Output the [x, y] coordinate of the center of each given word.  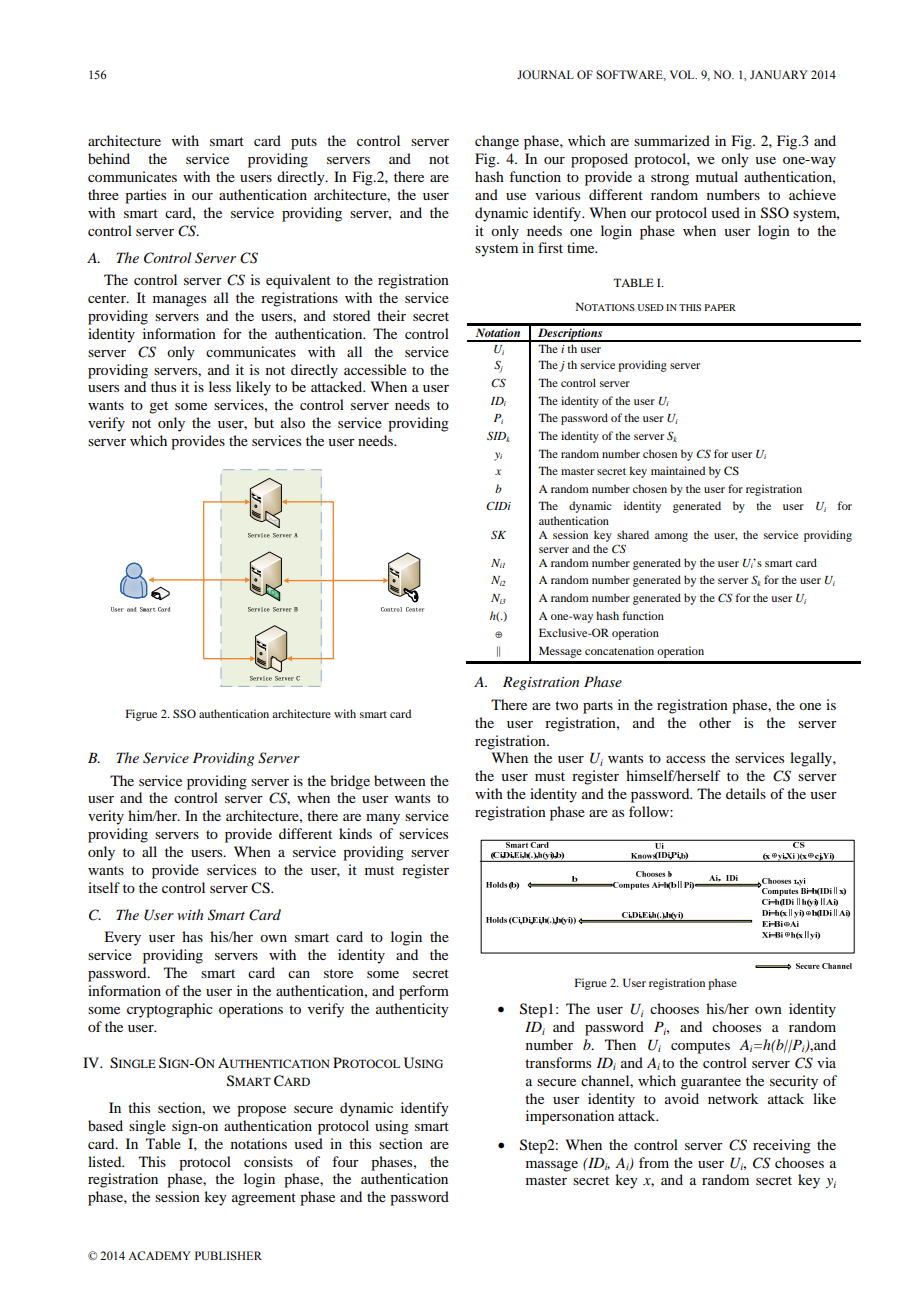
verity [106, 817]
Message [560, 652]
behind [109, 158]
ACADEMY [159, 1255]
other [715, 722]
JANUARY [779, 74]
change [497, 142]
